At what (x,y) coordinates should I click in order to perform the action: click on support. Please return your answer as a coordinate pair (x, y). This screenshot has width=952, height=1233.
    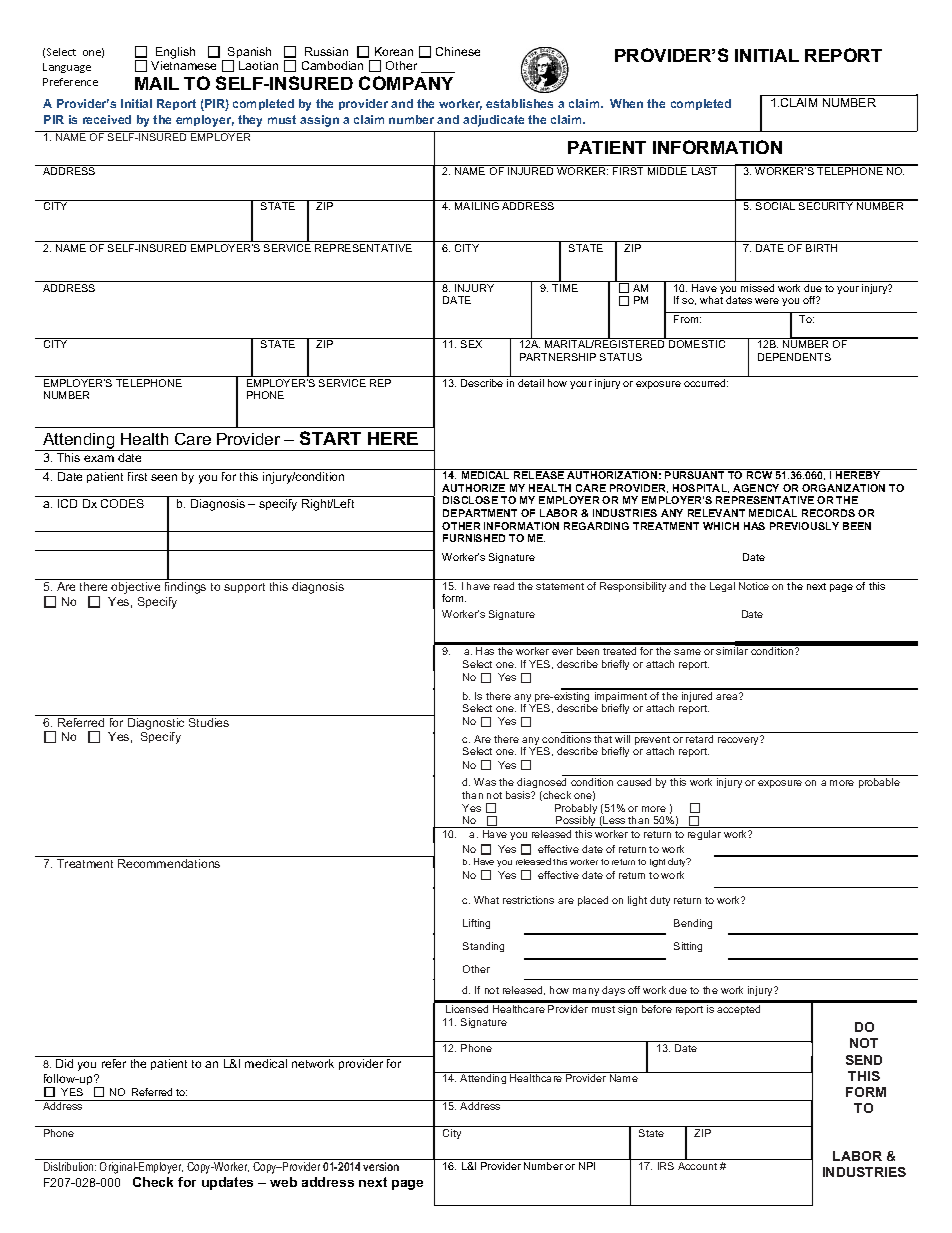
    Looking at the image, I should click on (244, 588).
